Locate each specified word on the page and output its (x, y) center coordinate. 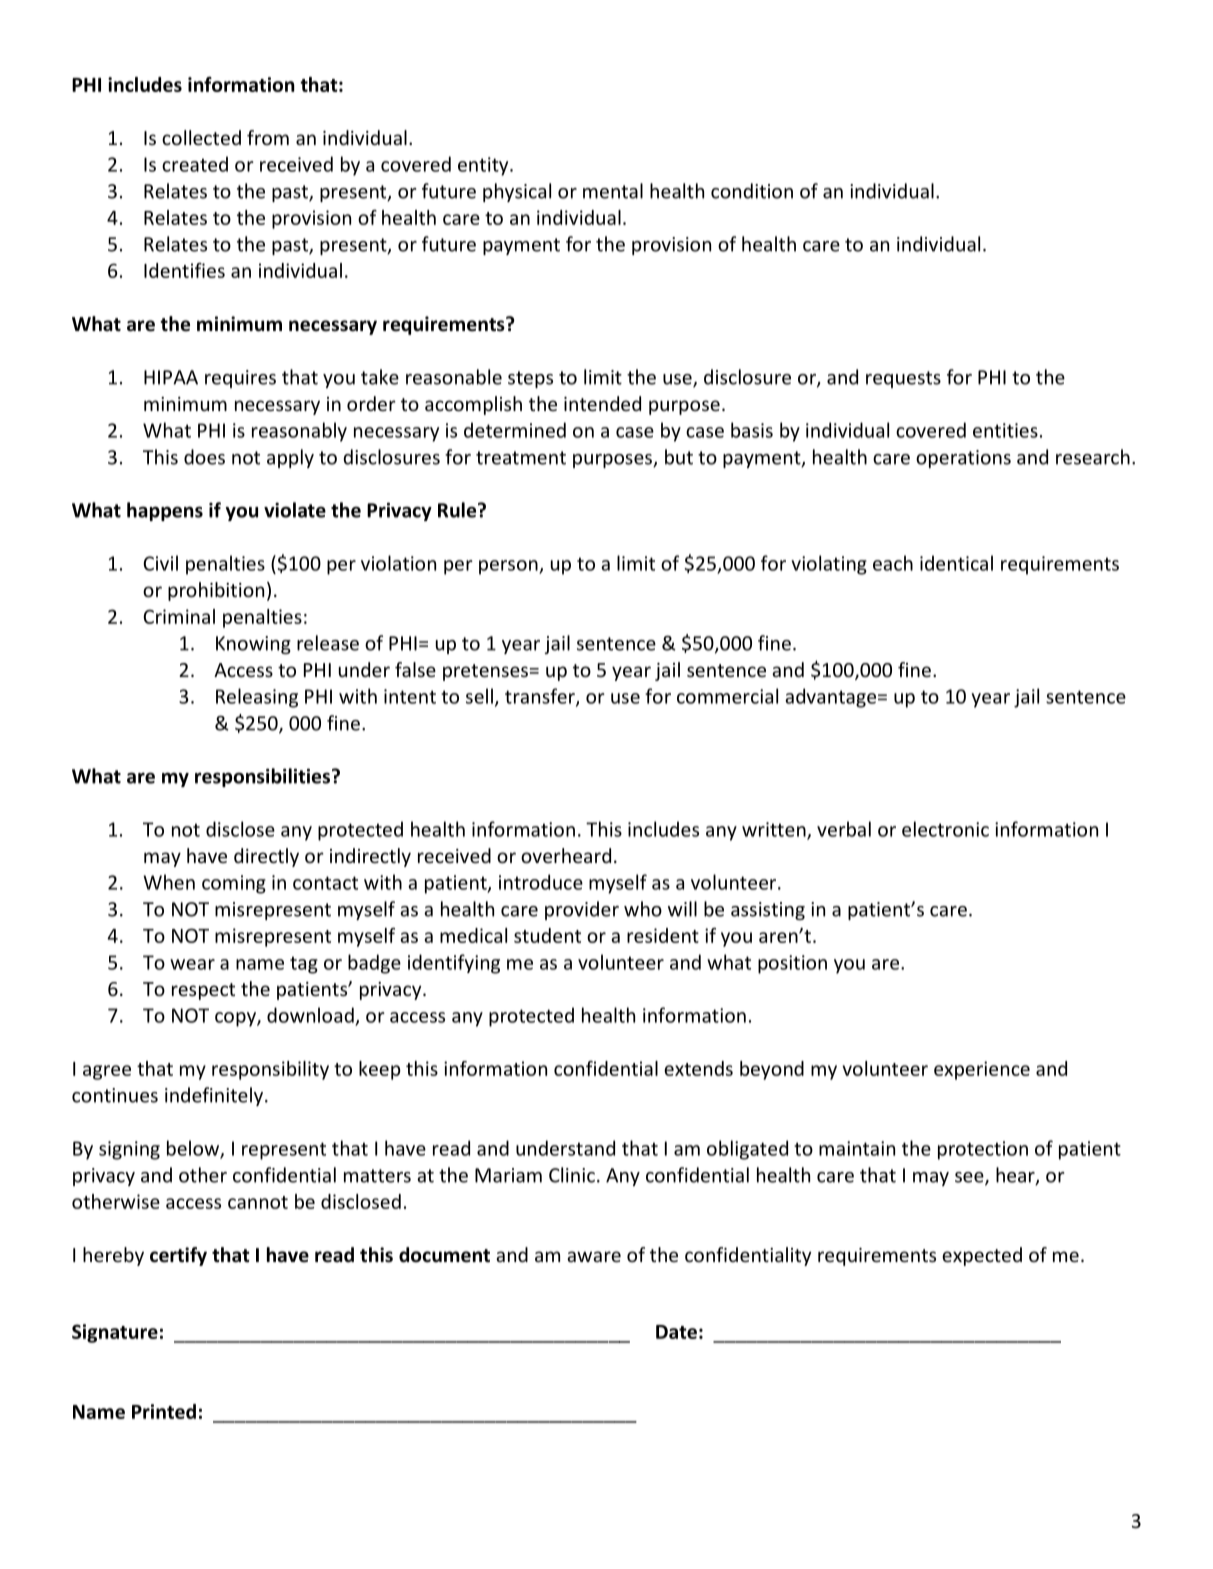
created (195, 164)
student (547, 935)
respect (203, 991)
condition (752, 191)
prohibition (216, 591)
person (509, 567)
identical (956, 563)
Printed (164, 1411)
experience (982, 1070)
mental (613, 191)
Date (676, 1332)
